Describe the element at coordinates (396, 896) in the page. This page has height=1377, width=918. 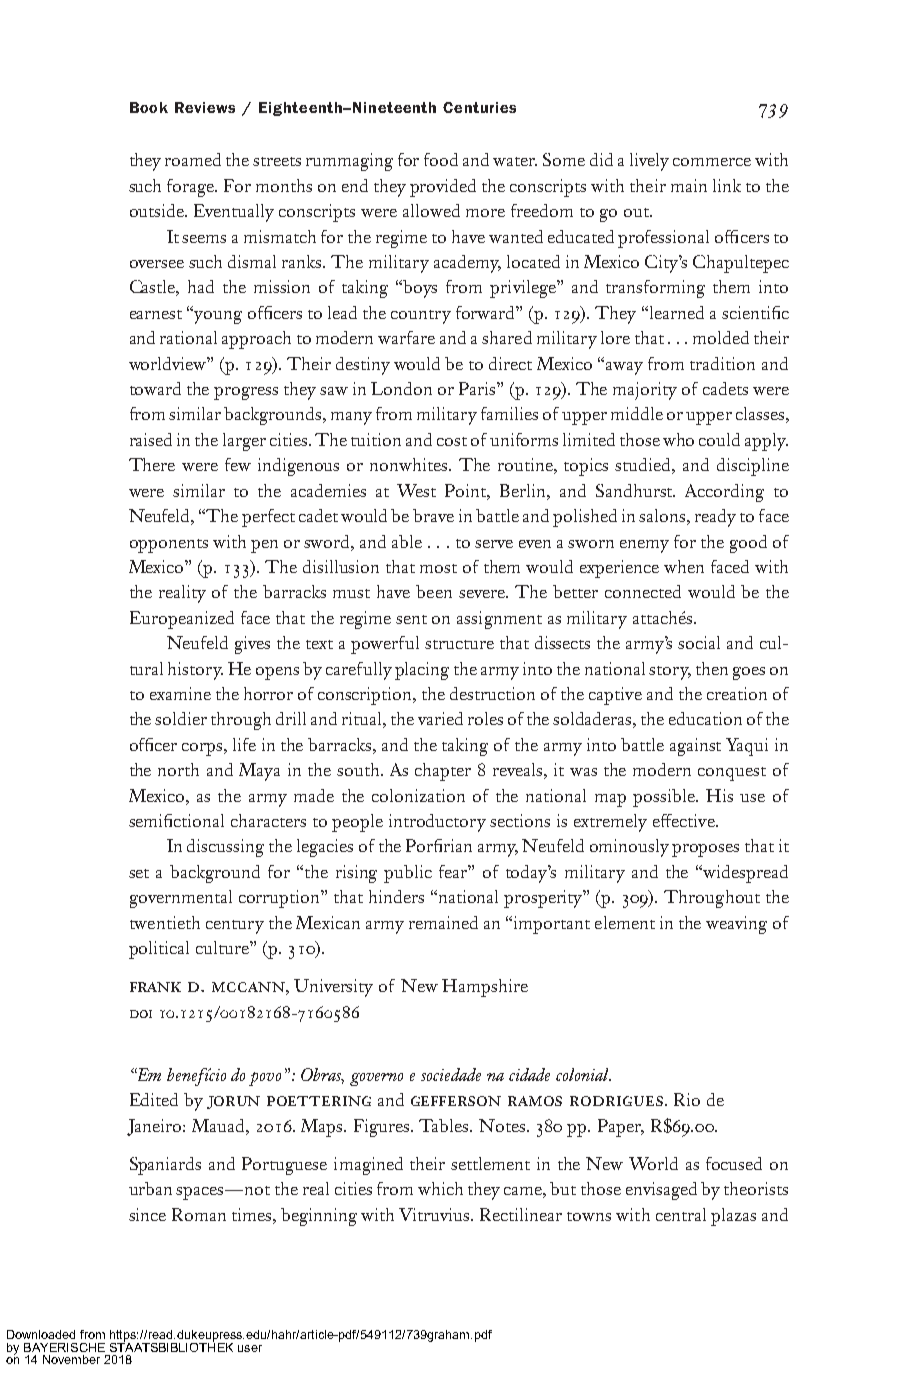
I see `hinders` at that location.
